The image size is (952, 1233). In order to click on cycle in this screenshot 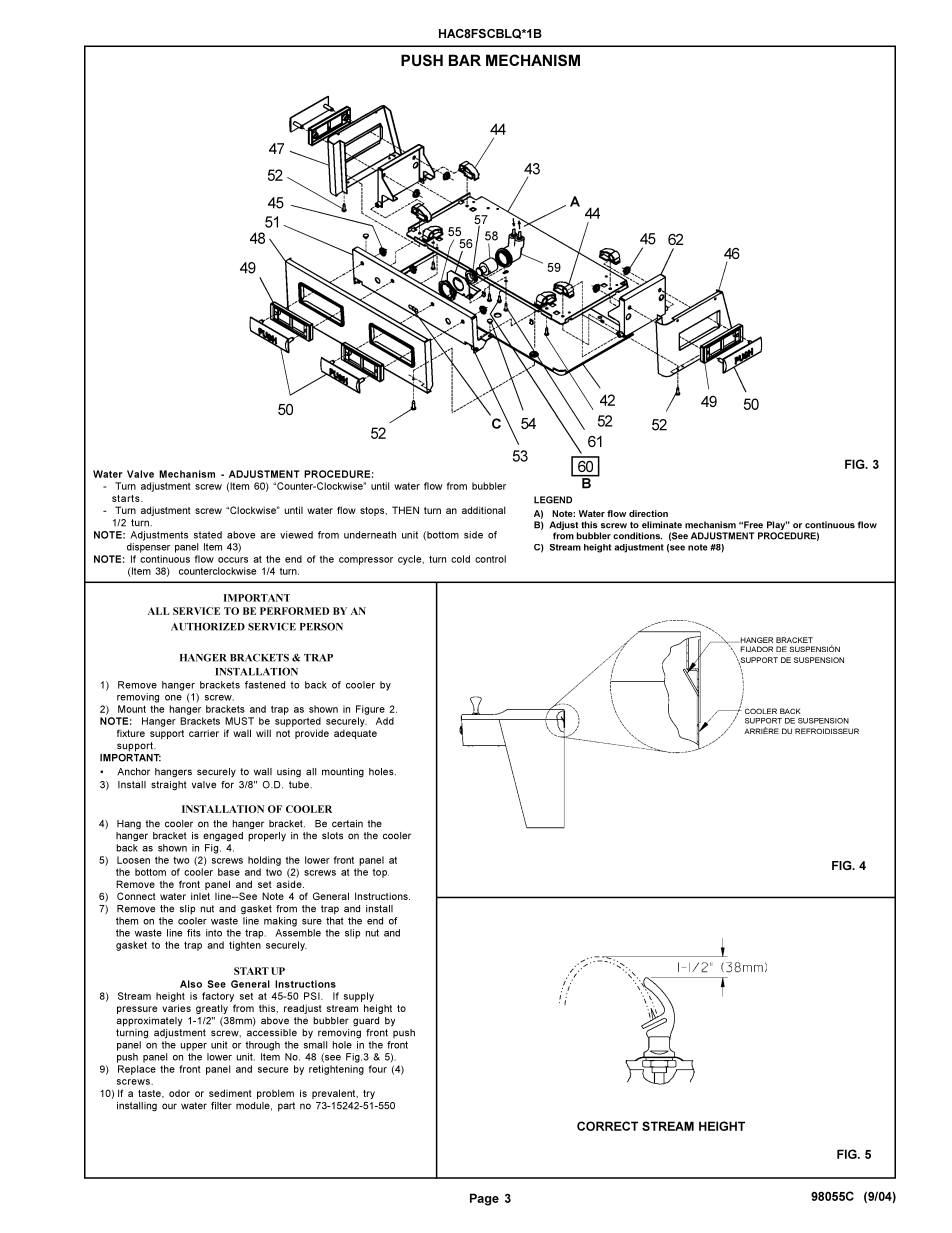, I will do `click(411, 560)`.
